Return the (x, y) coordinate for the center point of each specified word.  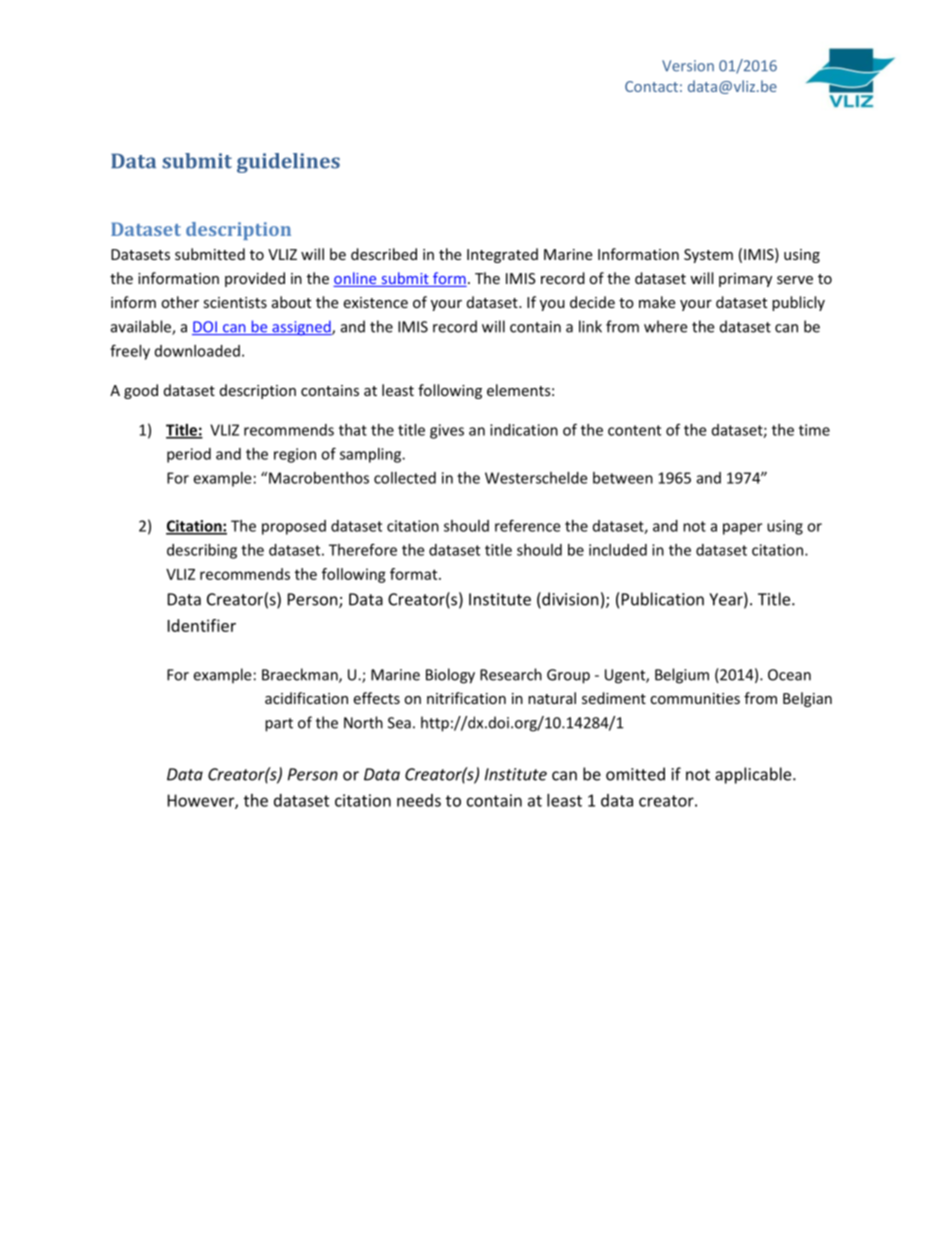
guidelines (288, 163)
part (279, 725)
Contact (651, 86)
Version (688, 66)
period (189, 455)
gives (447, 431)
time (814, 430)
